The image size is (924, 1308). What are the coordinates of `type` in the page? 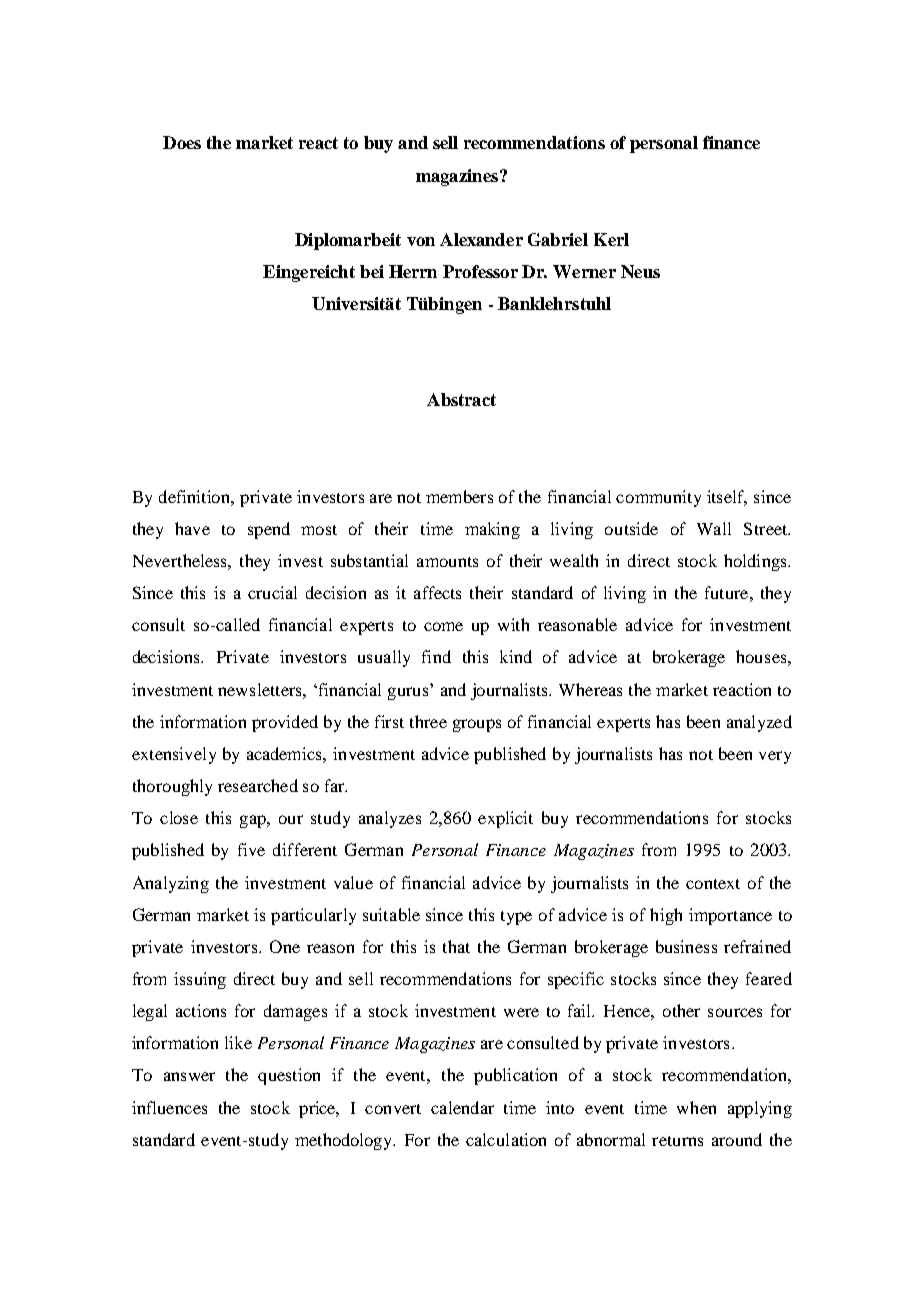 It's located at (516, 918).
